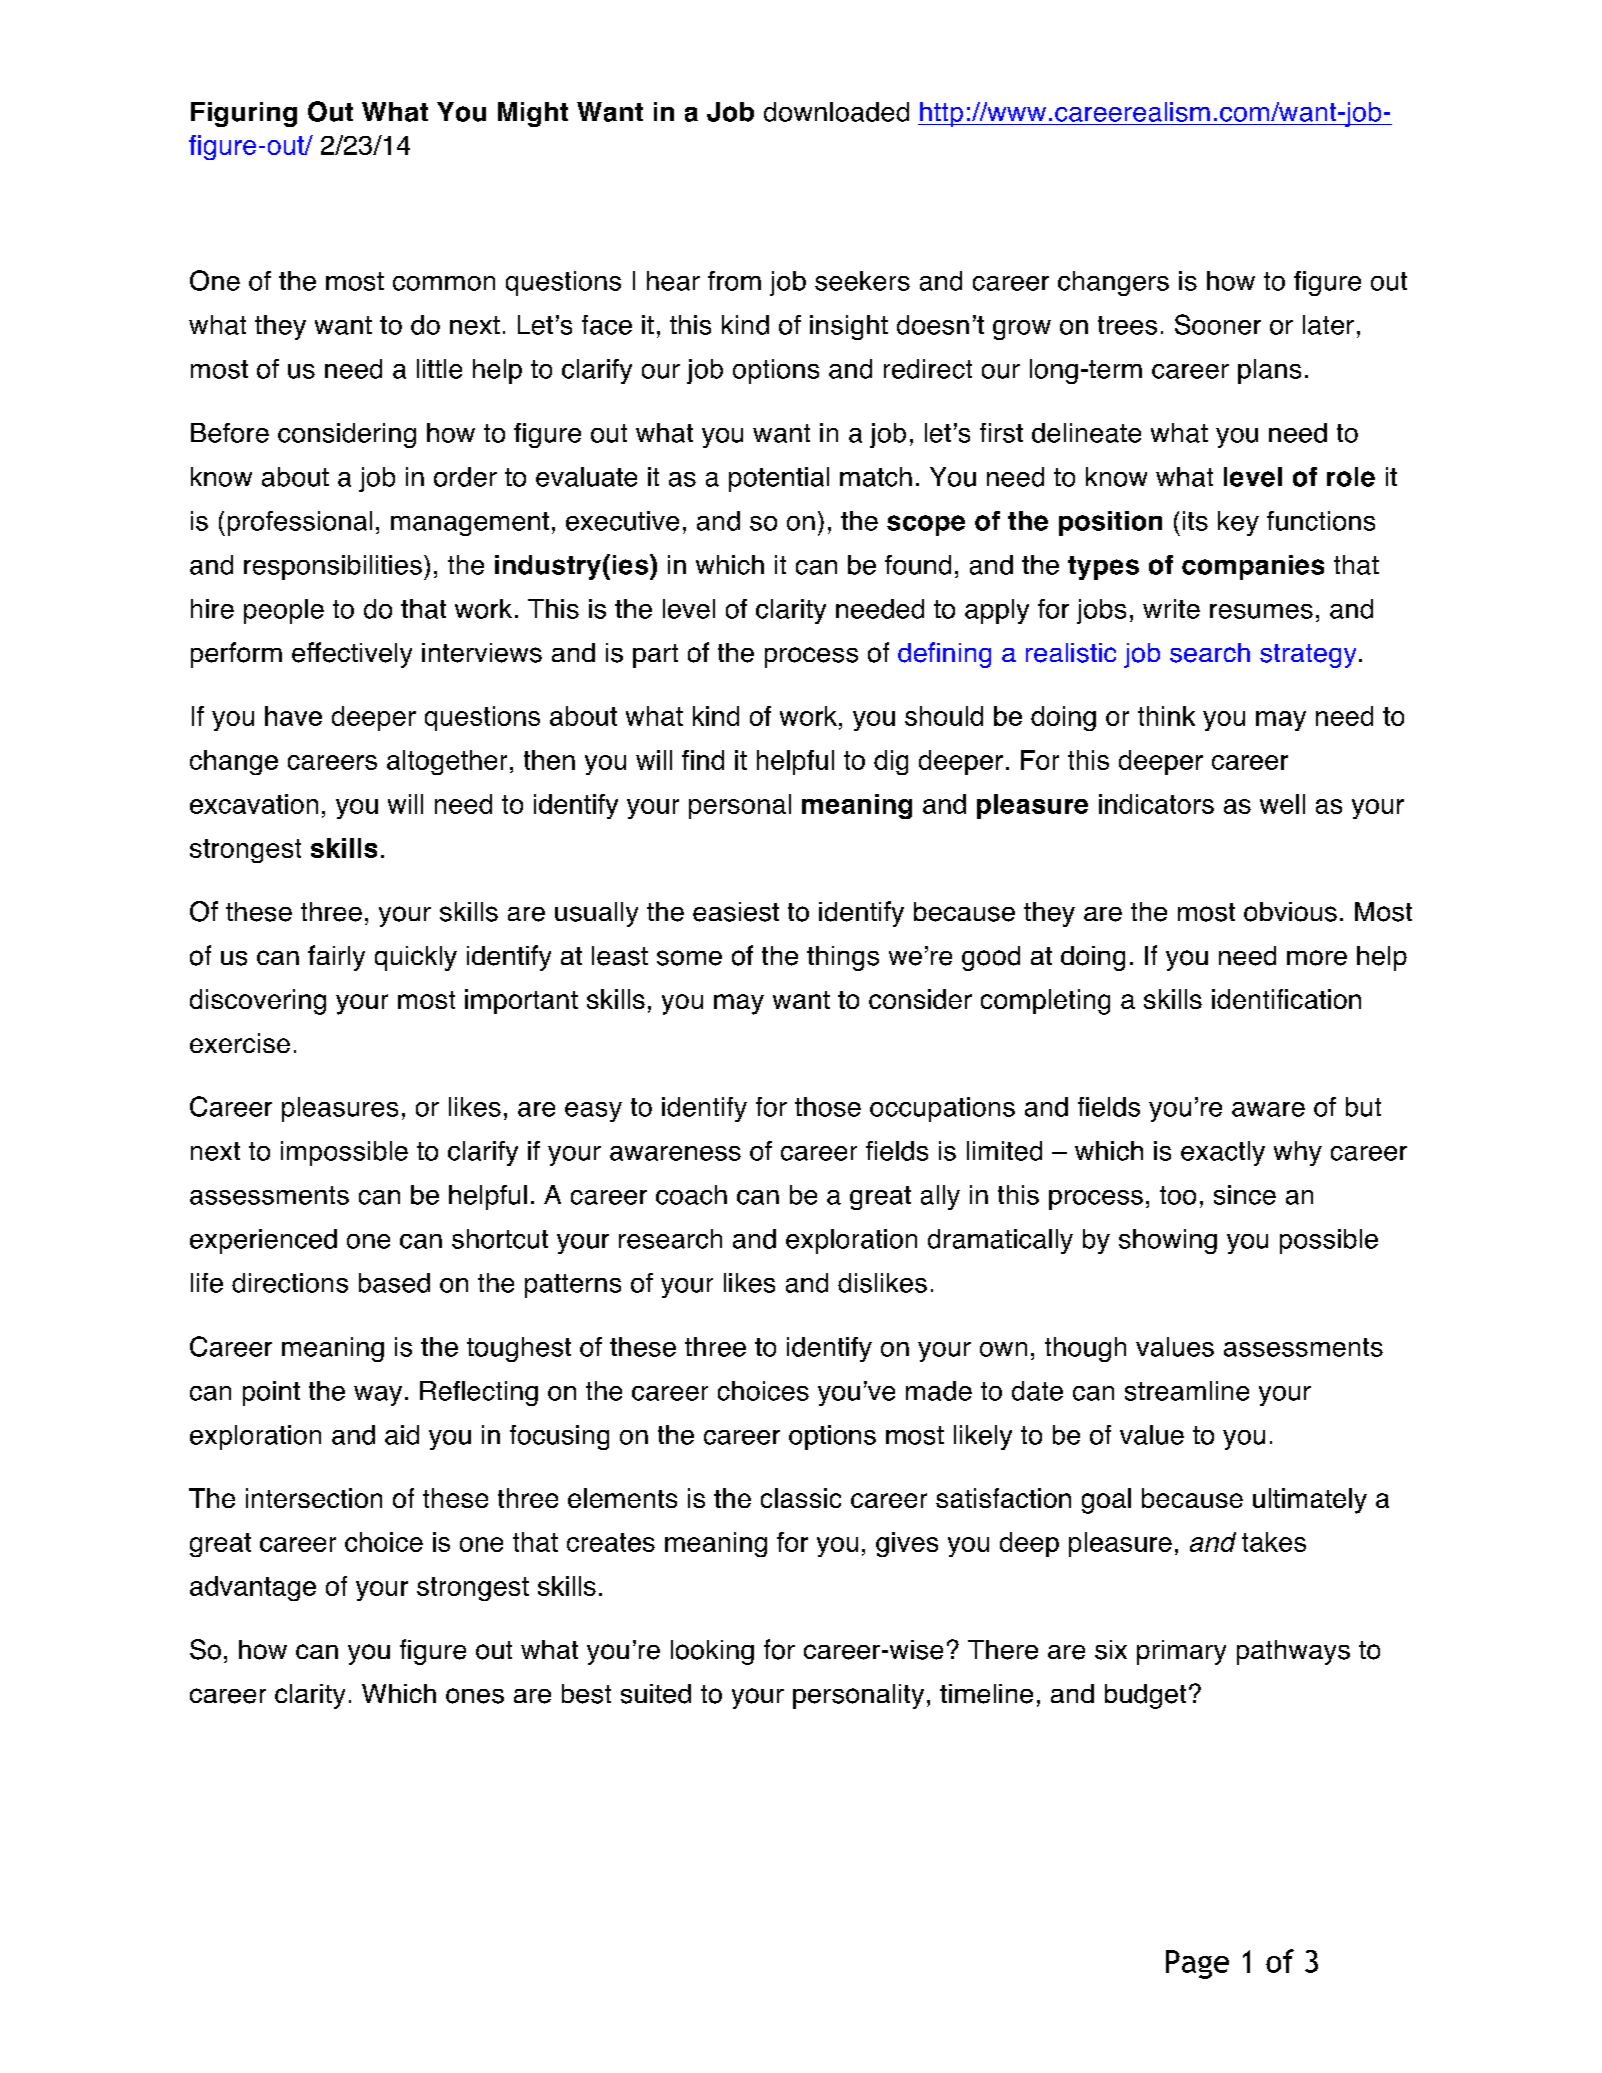 The width and height of the image is (1602, 2073). Describe the element at coordinates (656, 1694) in the image. I see `suited` at that location.
